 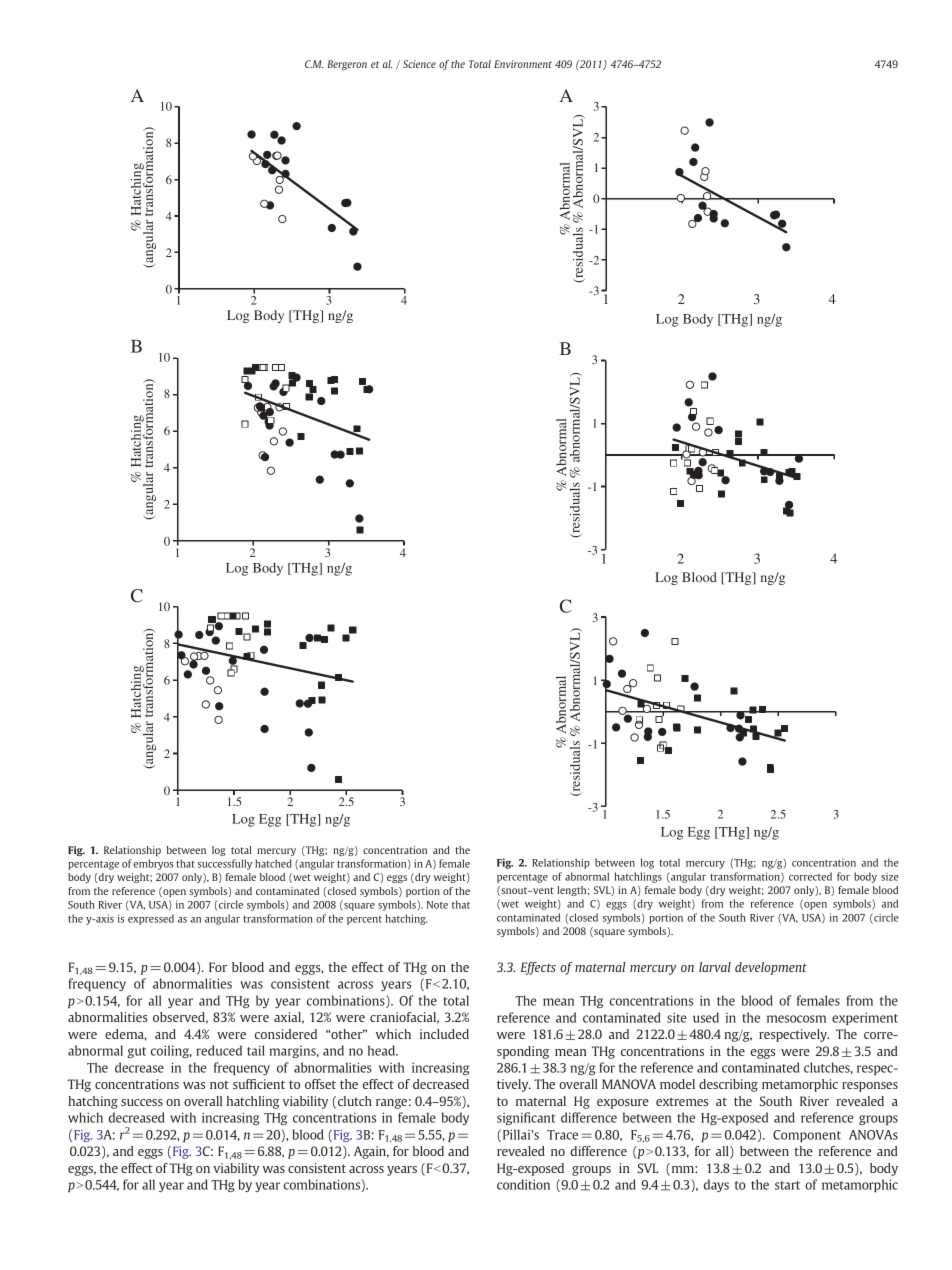 I want to click on expressed, so click(x=151, y=919).
